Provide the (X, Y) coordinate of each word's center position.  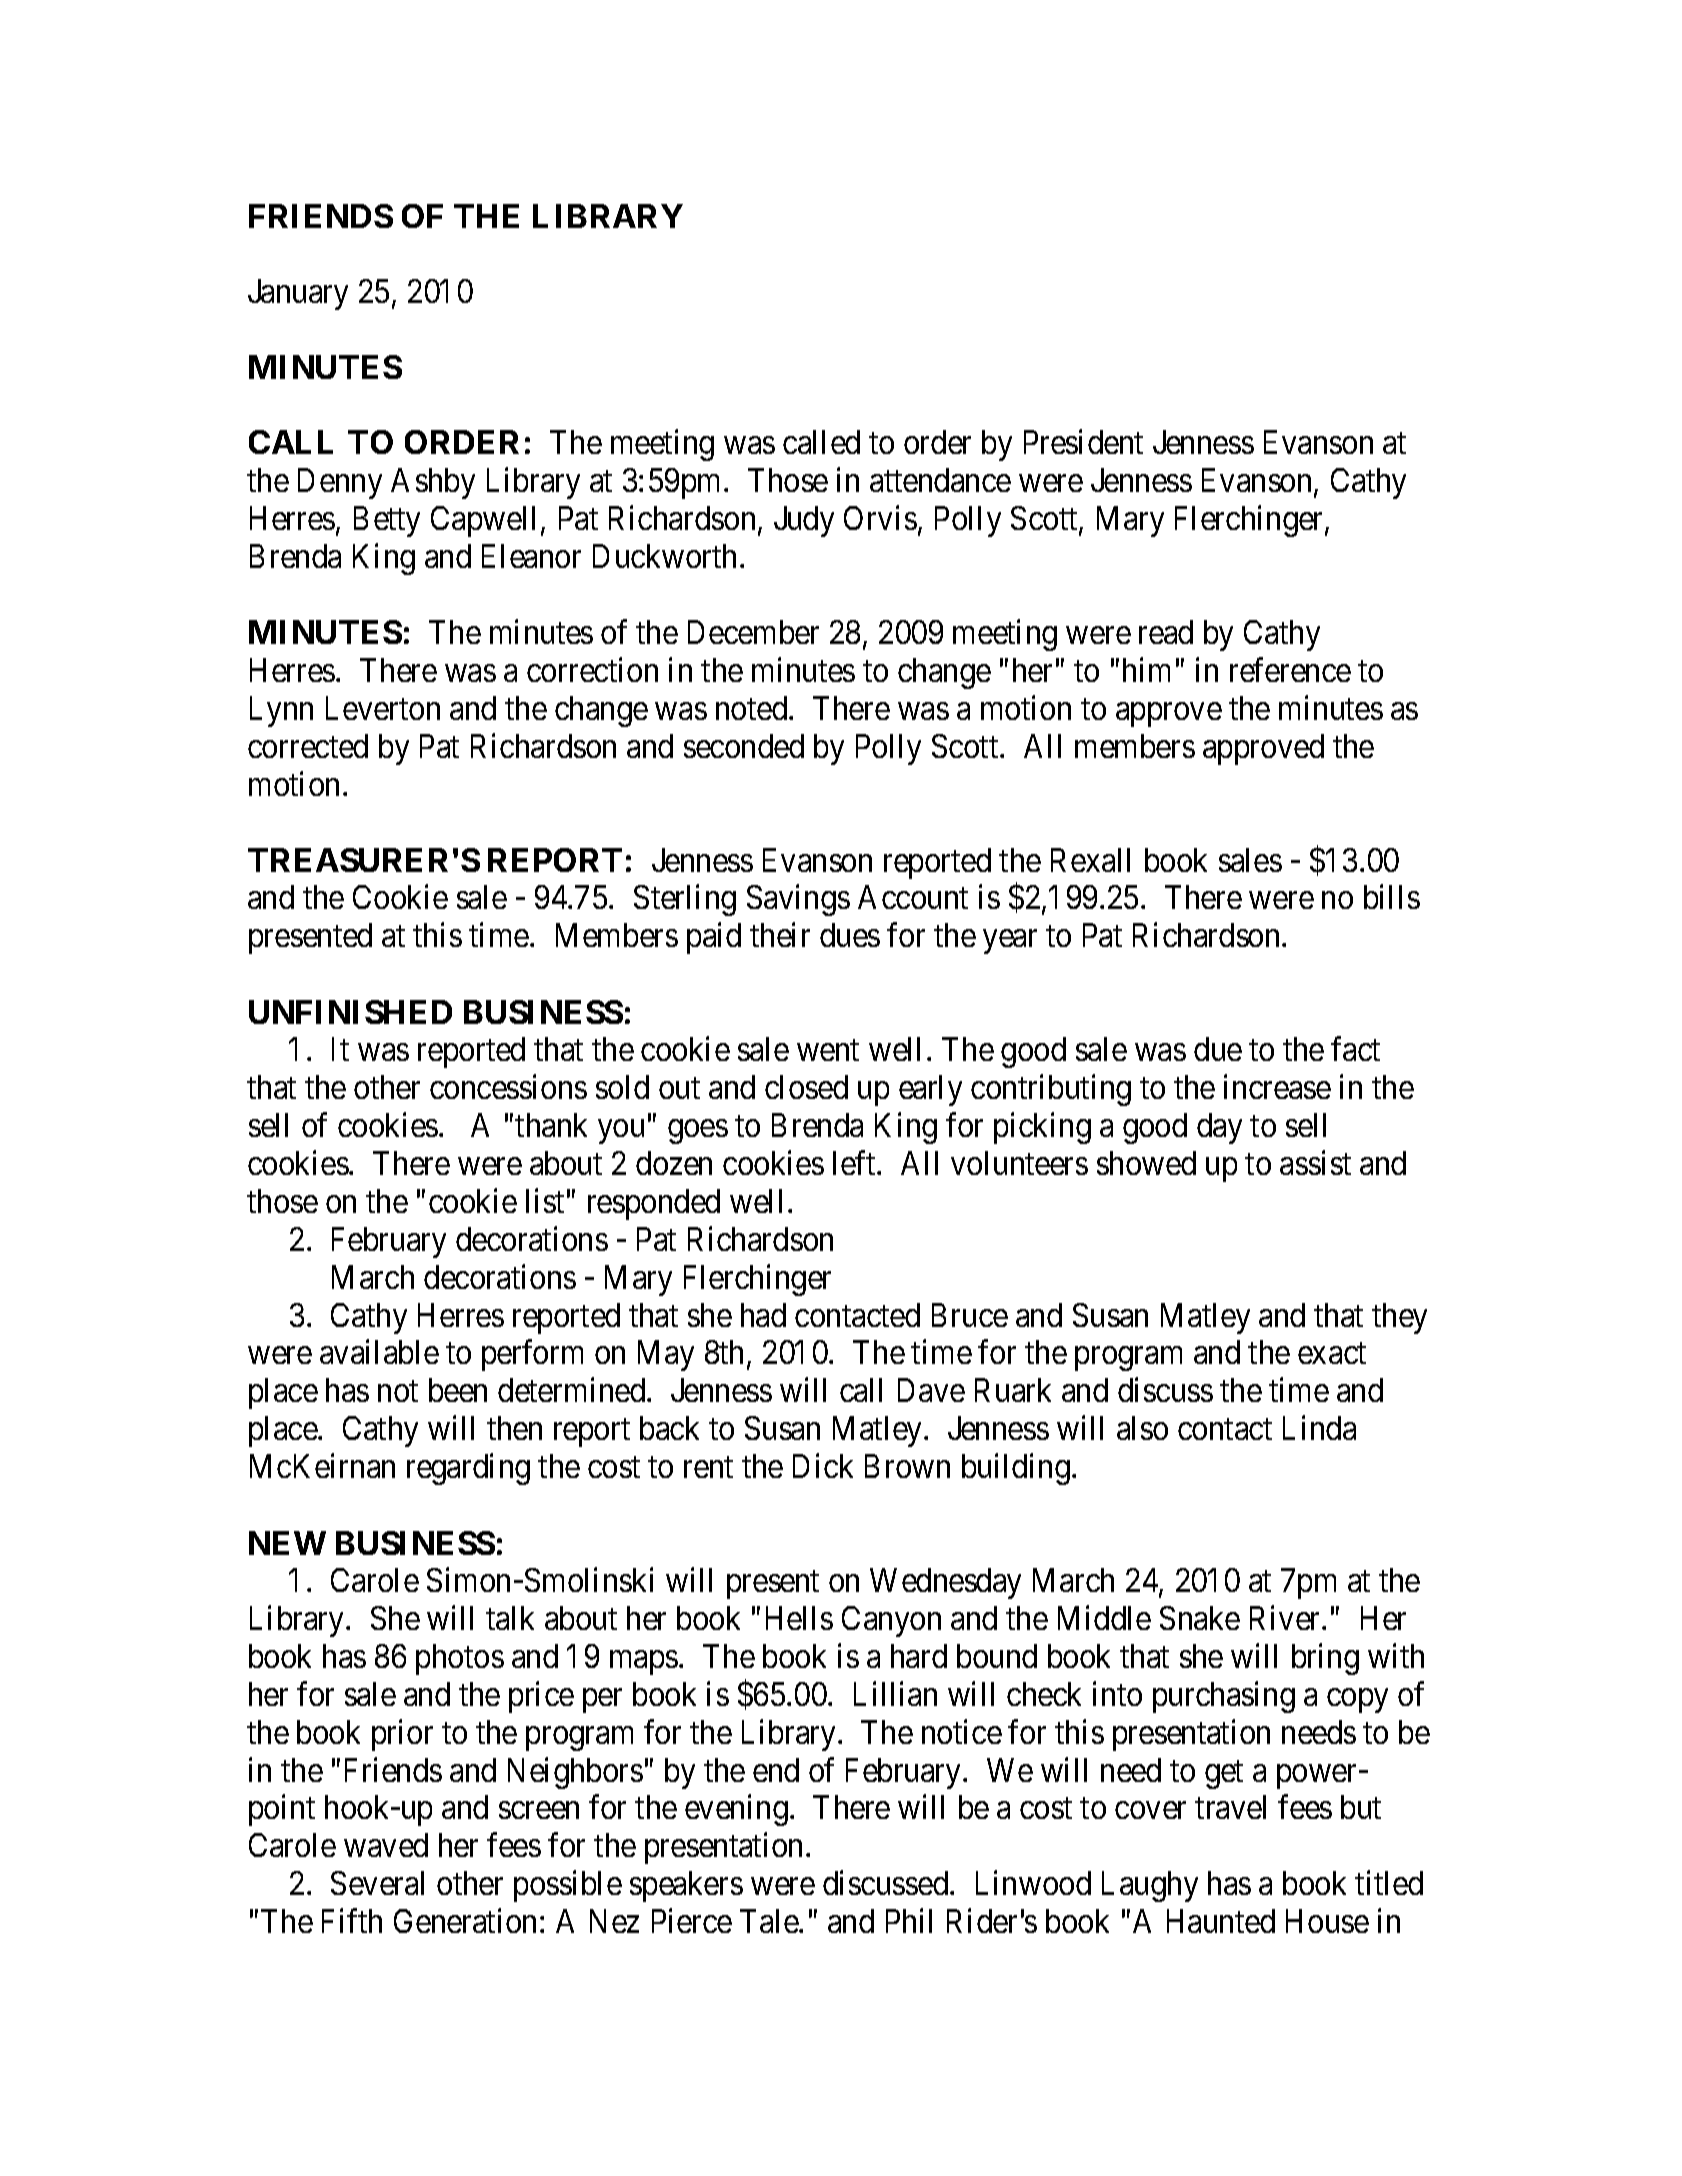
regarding (468, 1469)
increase (1277, 1087)
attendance (940, 480)
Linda (1319, 1428)
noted (753, 708)
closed (806, 1087)
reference (1290, 669)
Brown (907, 1466)
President (1083, 442)
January (298, 294)
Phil (909, 1921)
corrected (308, 746)
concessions (508, 1087)
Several (377, 1883)
